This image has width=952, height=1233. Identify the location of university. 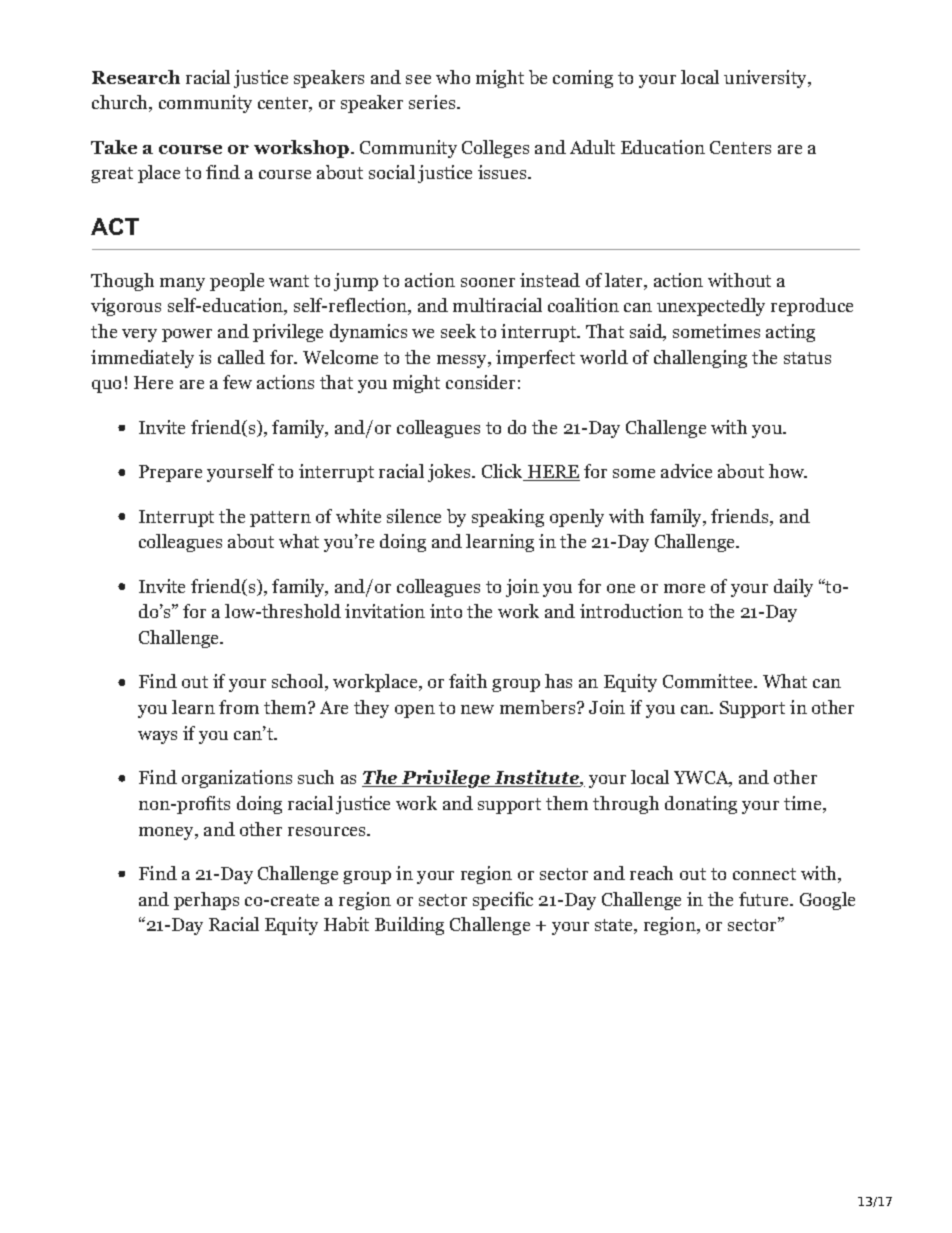
(766, 79).
